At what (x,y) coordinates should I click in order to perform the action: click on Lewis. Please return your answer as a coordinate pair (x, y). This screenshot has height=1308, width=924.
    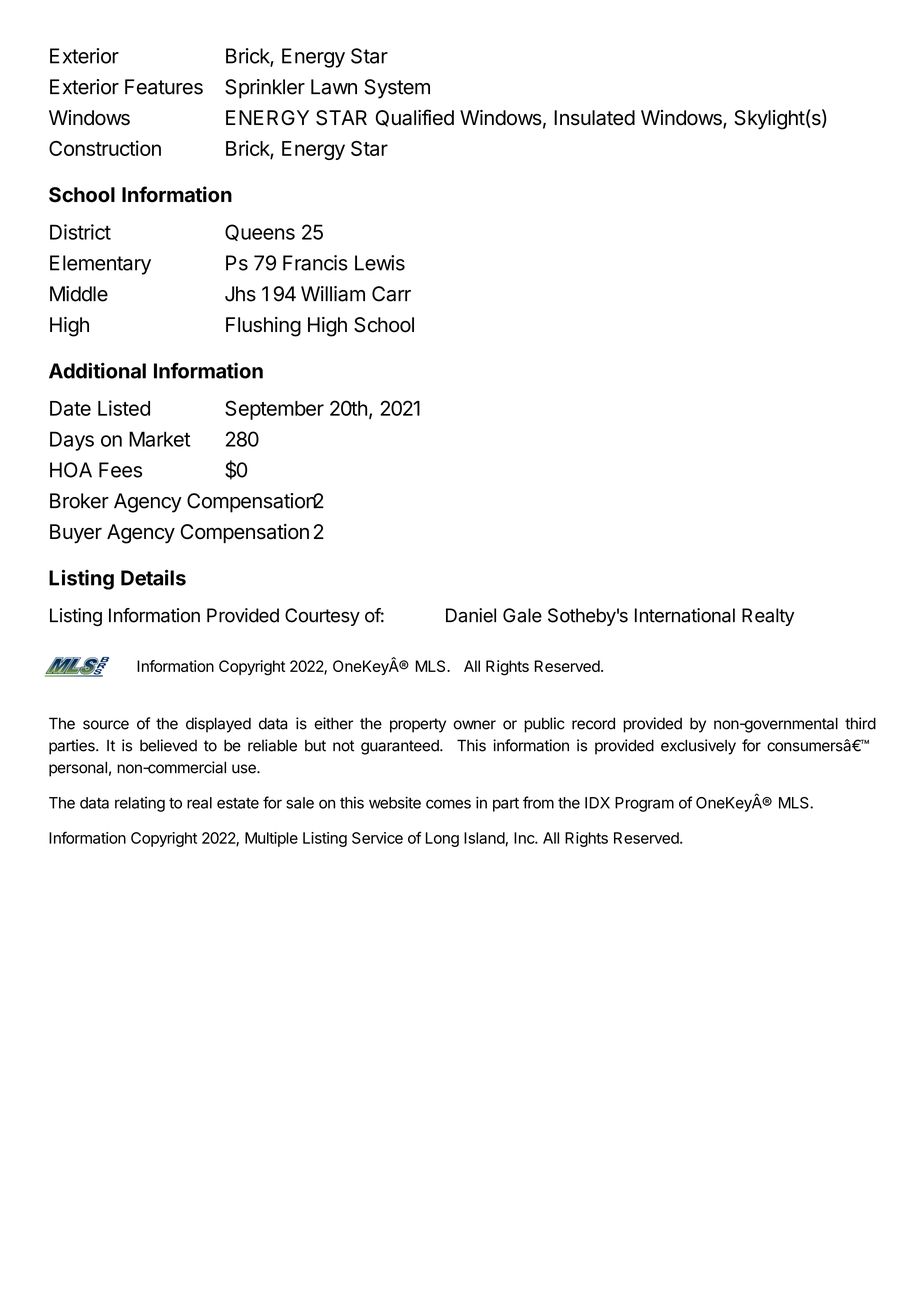
    Looking at the image, I should click on (380, 263).
